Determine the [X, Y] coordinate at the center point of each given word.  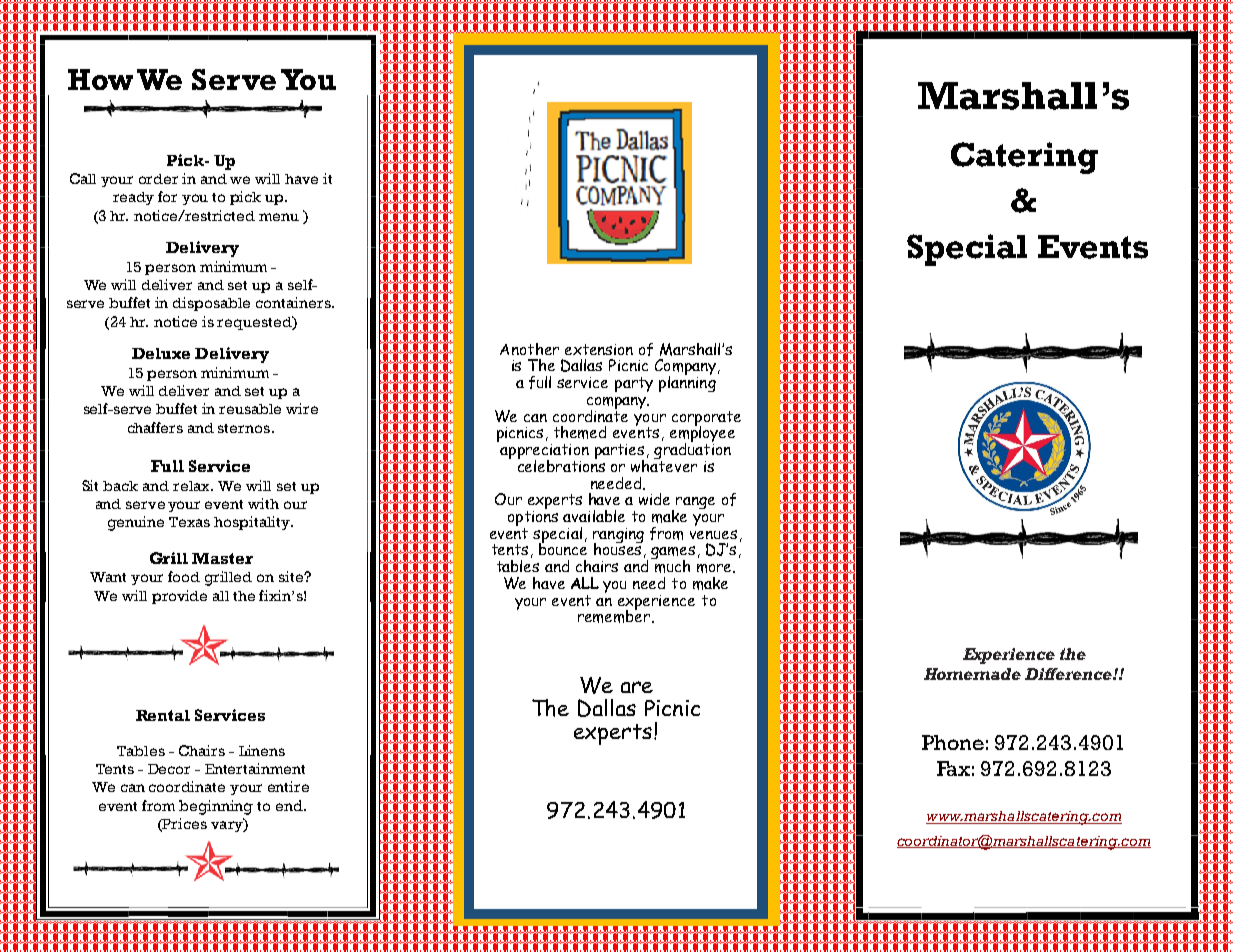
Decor [169, 769]
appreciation [543, 451]
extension [599, 349]
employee [702, 434]
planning [687, 382]
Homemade [972, 674]
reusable [250, 409]
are [637, 687]
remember [615, 615]
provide [179, 597]
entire [288, 786]
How [100, 79]
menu [279, 217]
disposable [211, 304]
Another [529, 349]
